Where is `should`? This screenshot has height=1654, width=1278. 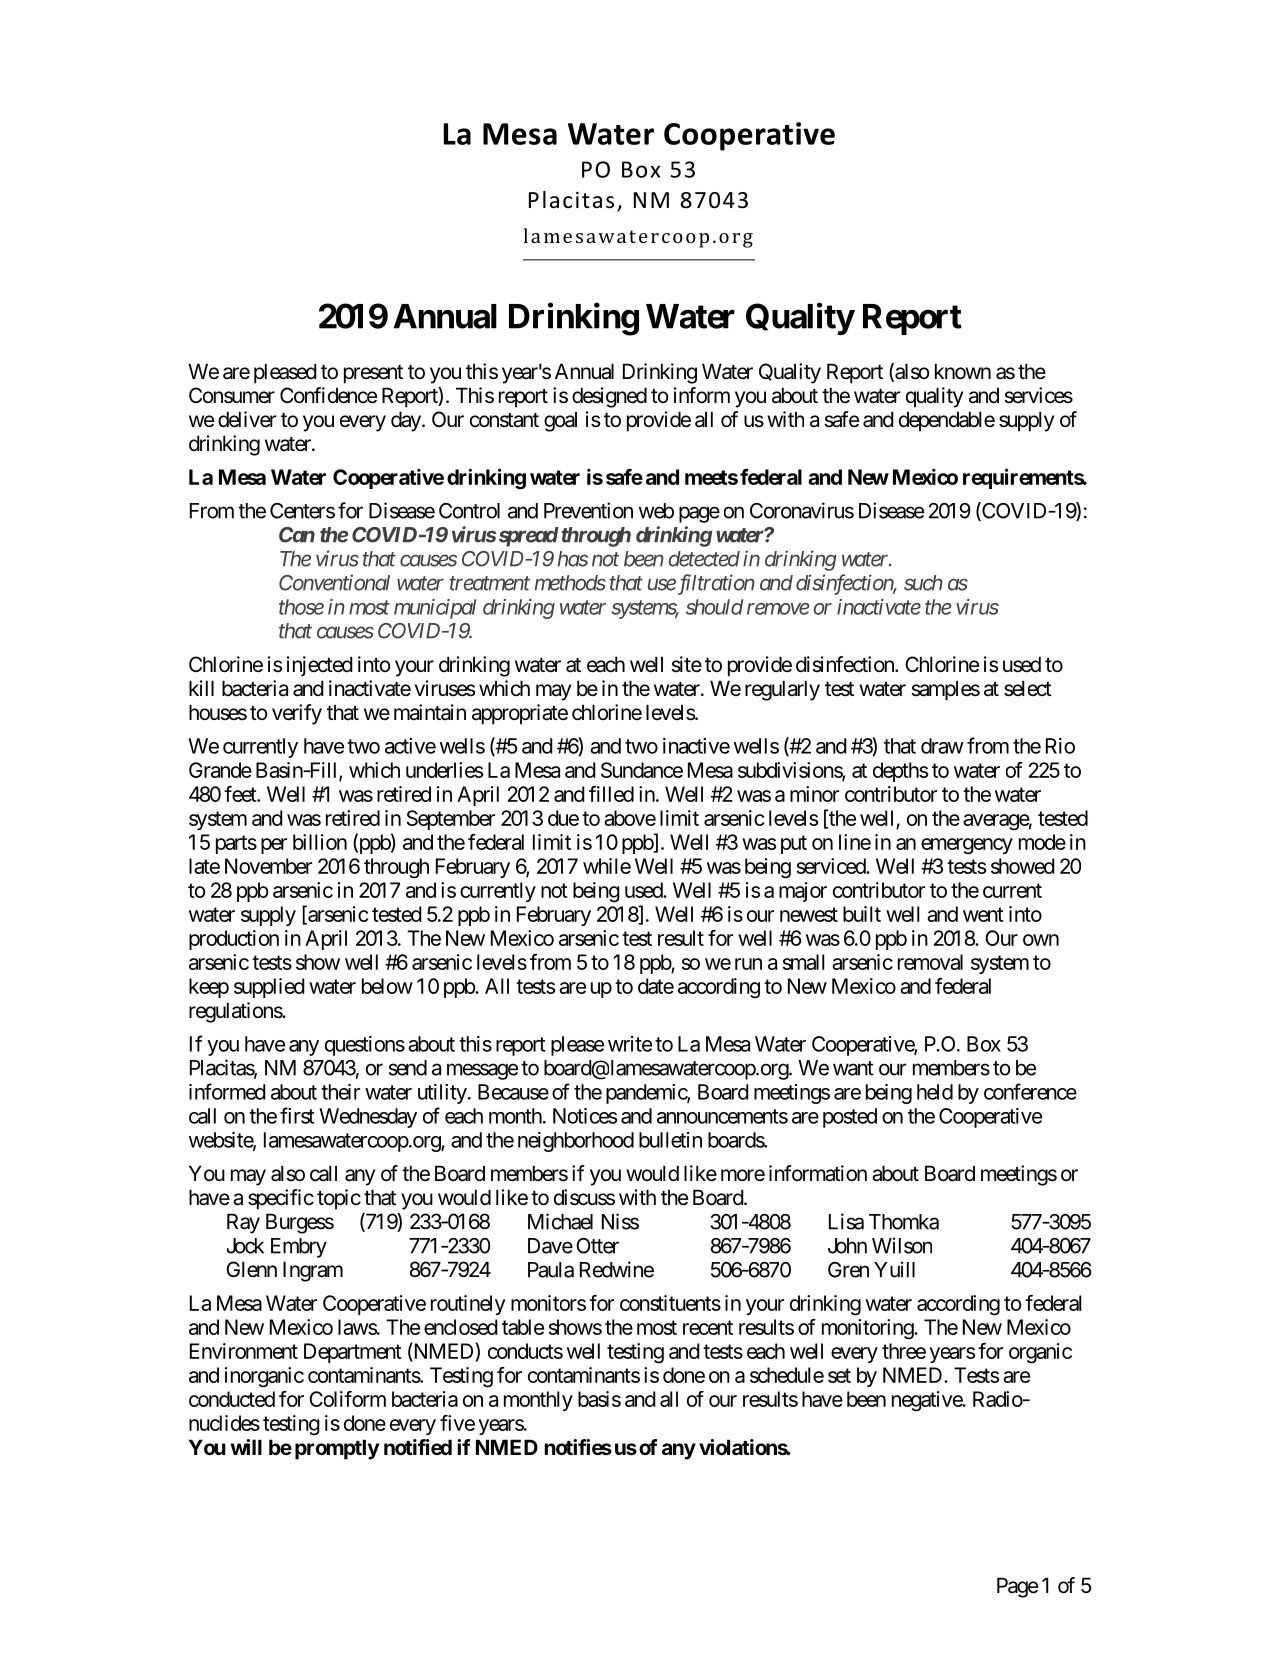 should is located at coordinates (714, 607).
